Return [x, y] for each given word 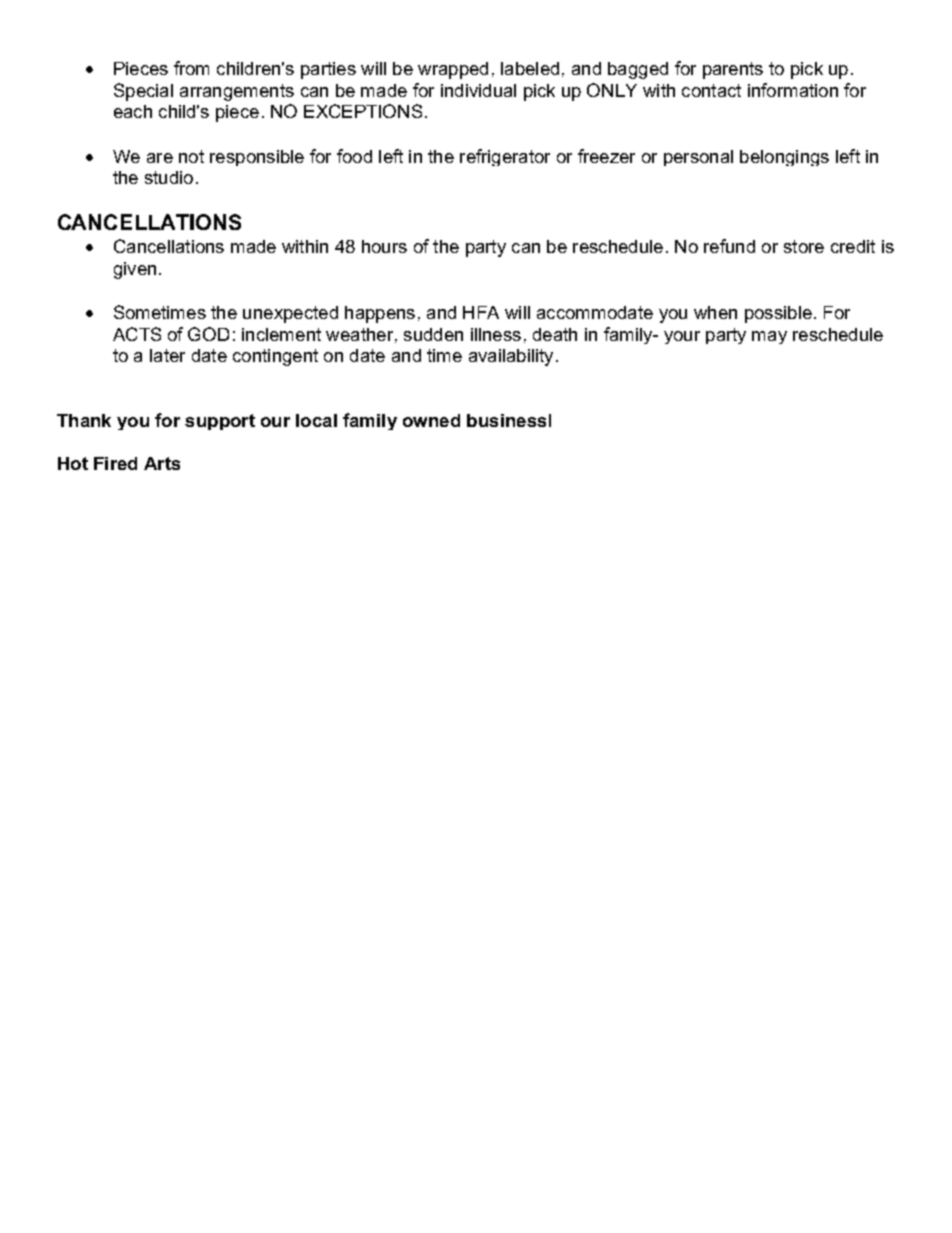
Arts [162, 463]
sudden [433, 334]
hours [384, 246]
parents [733, 70]
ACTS [137, 334]
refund [729, 246]
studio [169, 177]
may [769, 337]
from [191, 68]
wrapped [453, 70]
